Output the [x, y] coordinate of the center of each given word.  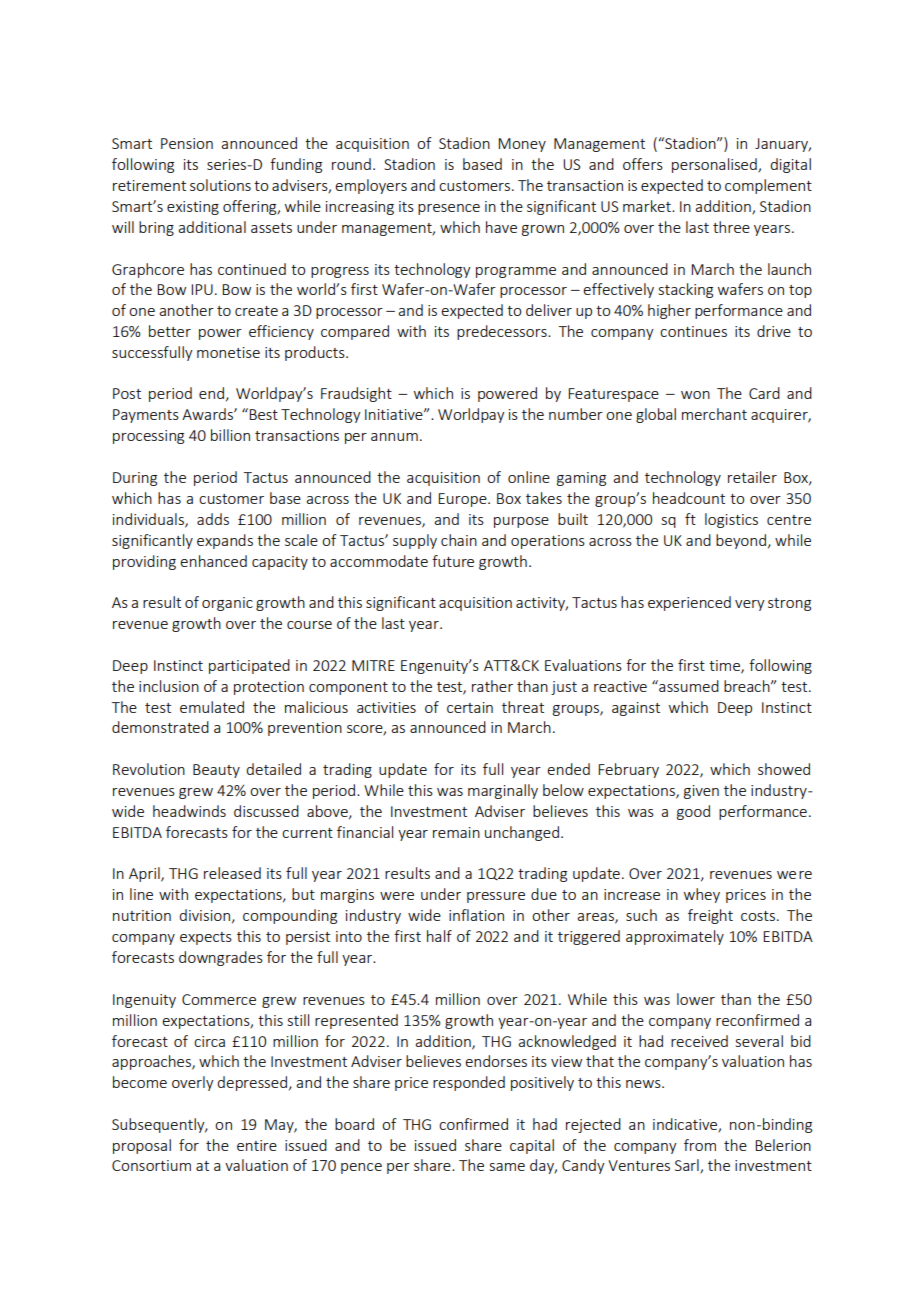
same [507, 1167]
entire [257, 1145]
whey [702, 895]
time [725, 667]
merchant [714, 414]
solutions [220, 185]
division [204, 915]
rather [492, 686]
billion [230, 435]
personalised [715, 165]
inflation [476, 915]
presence [449, 209]
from [700, 1145]
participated [249, 666]
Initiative [395, 414]
